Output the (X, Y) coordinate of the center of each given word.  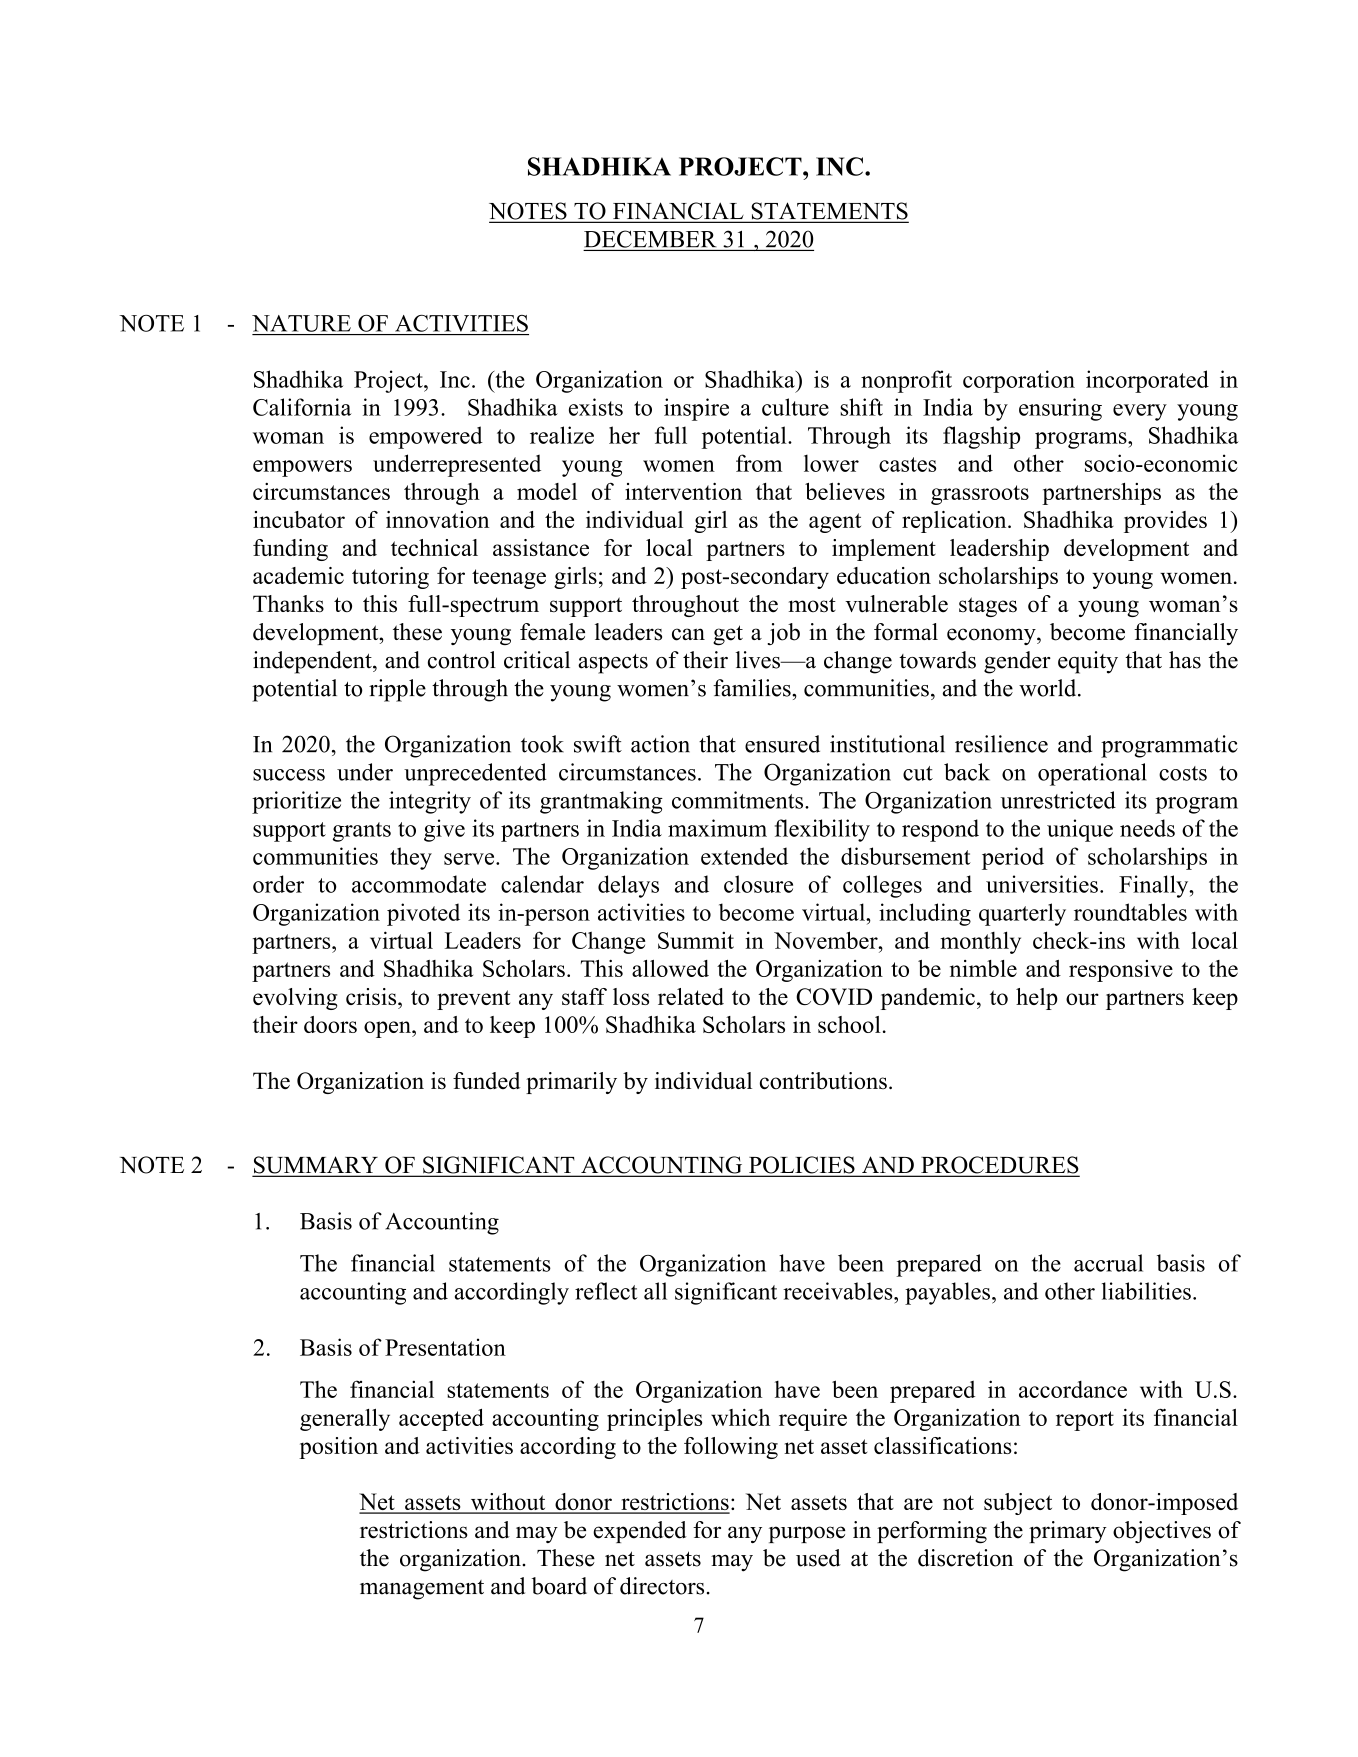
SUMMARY (316, 1166)
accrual (1108, 1263)
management (422, 1590)
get (728, 635)
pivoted (423, 914)
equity (1088, 662)
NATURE (301, 323)
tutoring (390, 578)
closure (758, 884)
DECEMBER (650, 239)
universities (1042, 884)
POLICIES (802, 1166)
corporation (1019, 381)
